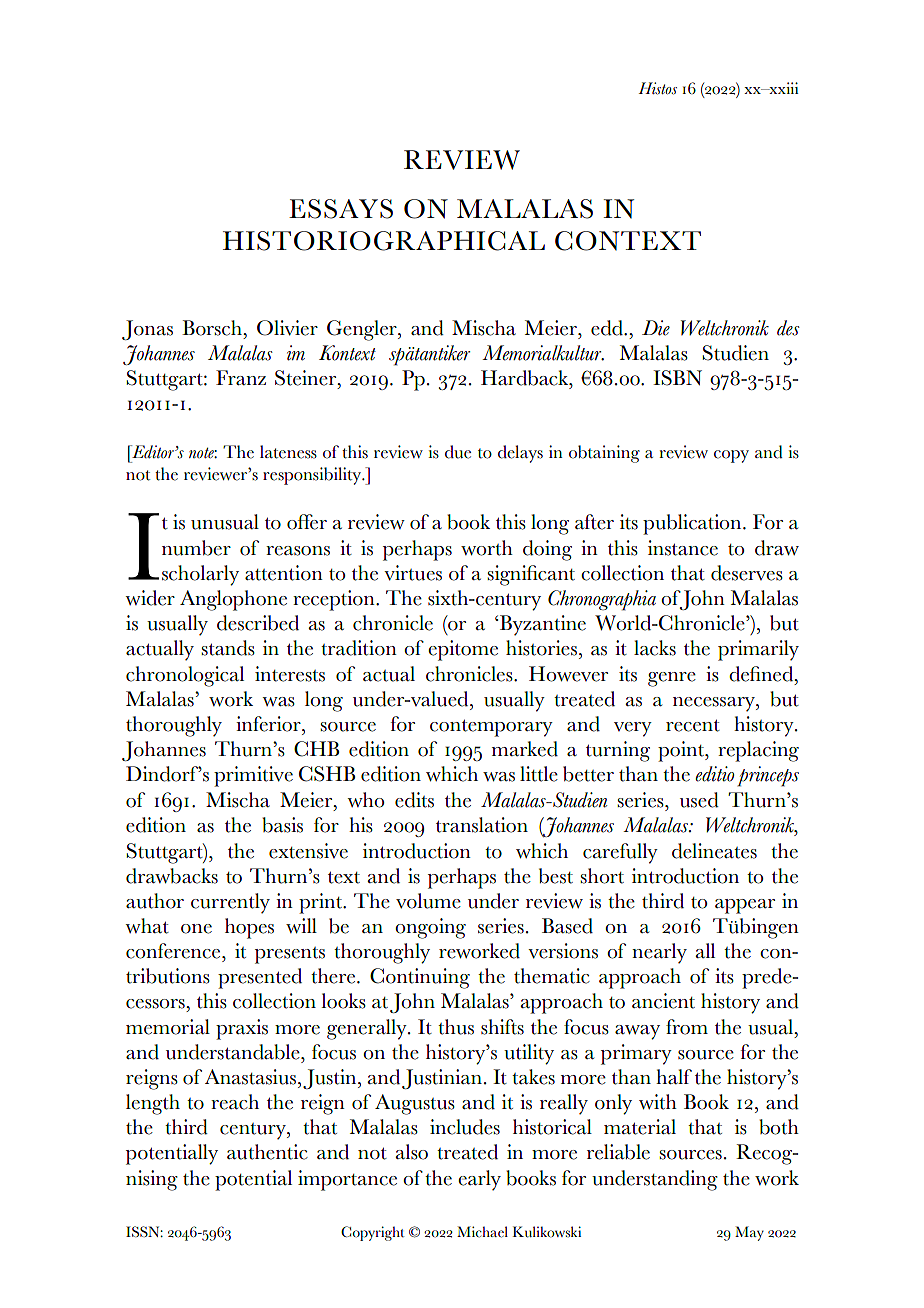  Describe the element at coordinates (288, 452) in the screenshot. I see `lateness` at that location.
